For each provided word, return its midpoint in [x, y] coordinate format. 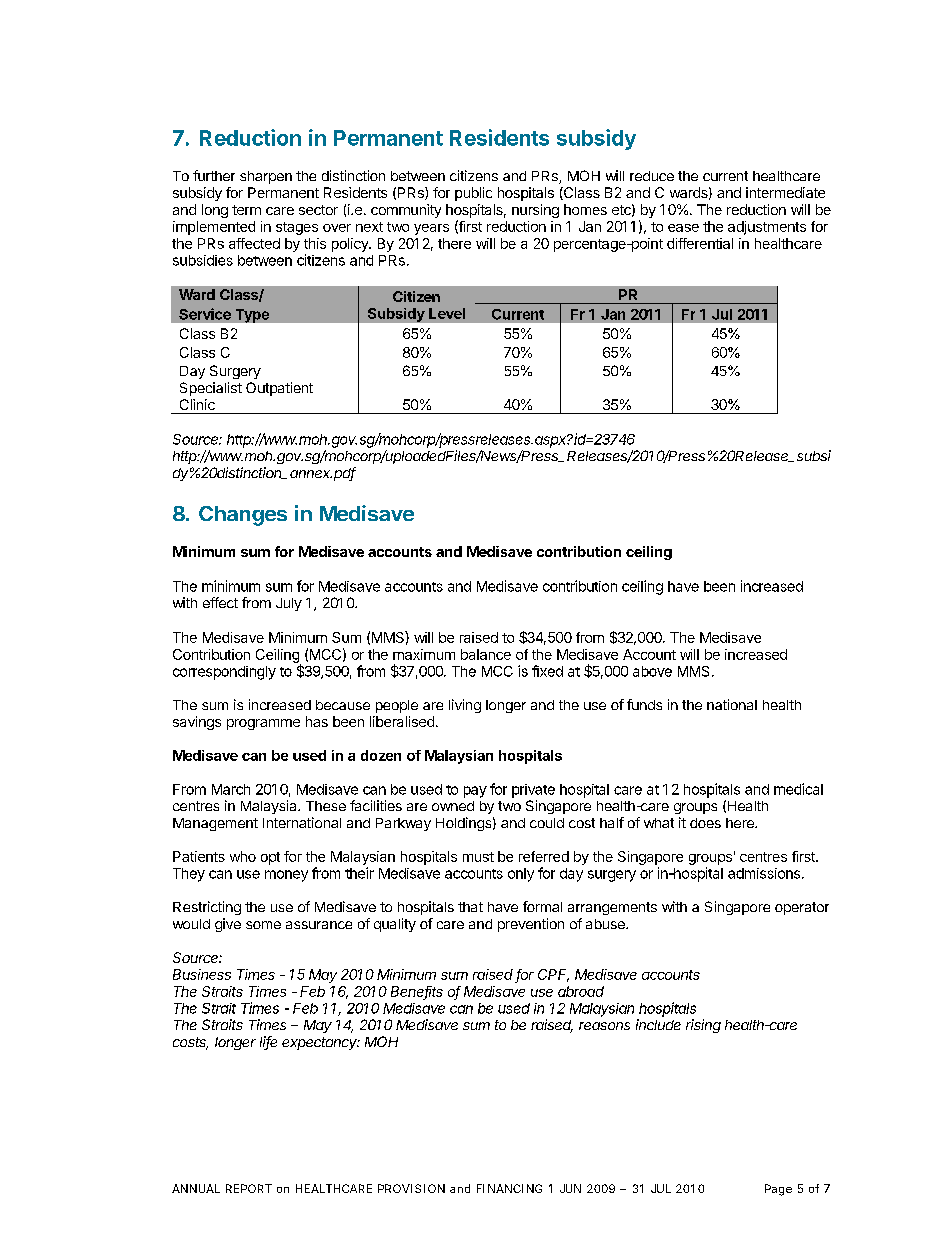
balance [486, 654]
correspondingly [224, 673]
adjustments [767, 228]
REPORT [249, 1188]
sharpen [266, 177]
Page [778, 1190]
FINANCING [509, 1188]
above [652, 671]
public [473, 194]
